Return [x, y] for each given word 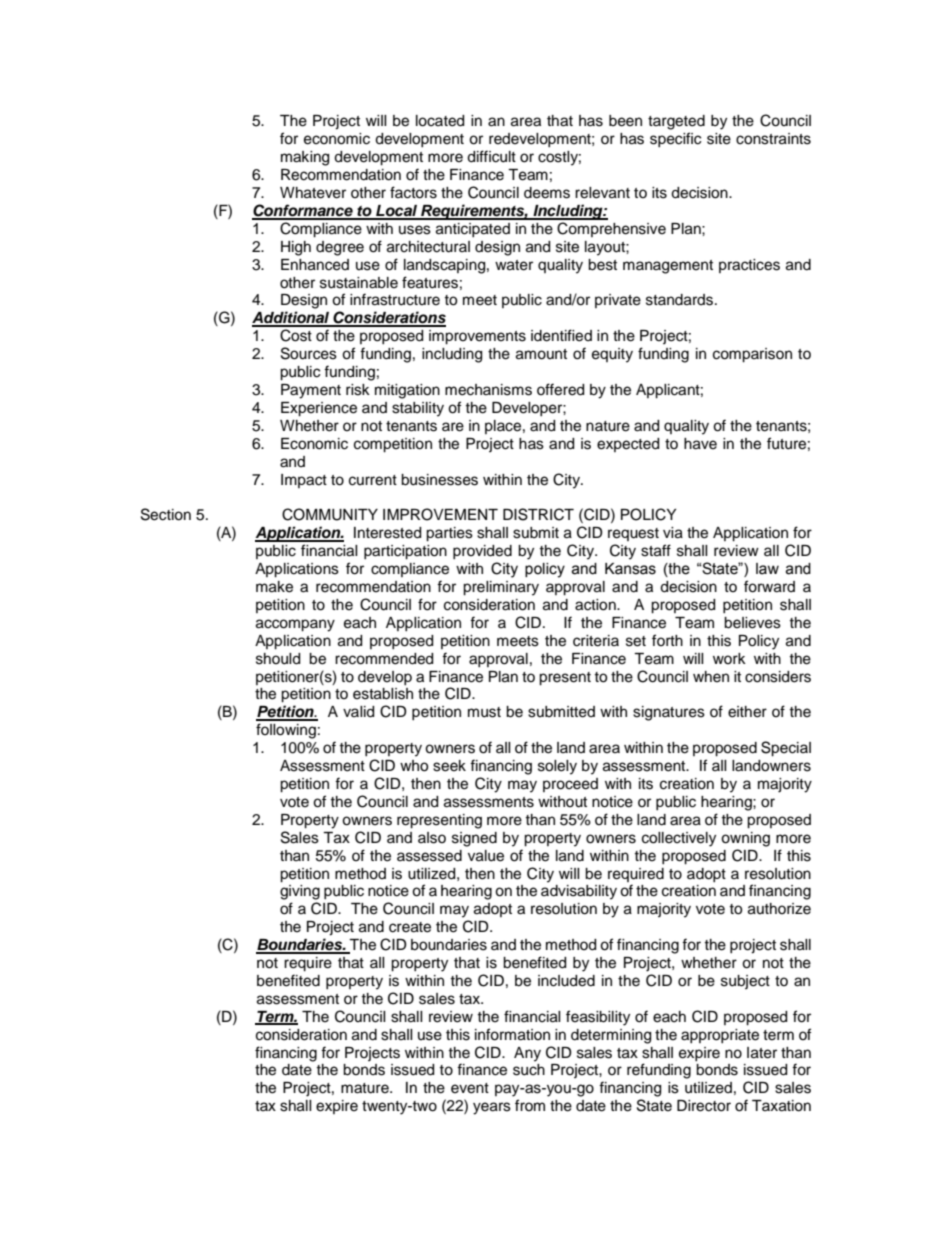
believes [752, 623]
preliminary [501, 588]
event [470, 1088]
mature [366, 1088]
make [274, 587]
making [305, 158]
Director [704, 1106]
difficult [491, 156]
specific [675, 139]
